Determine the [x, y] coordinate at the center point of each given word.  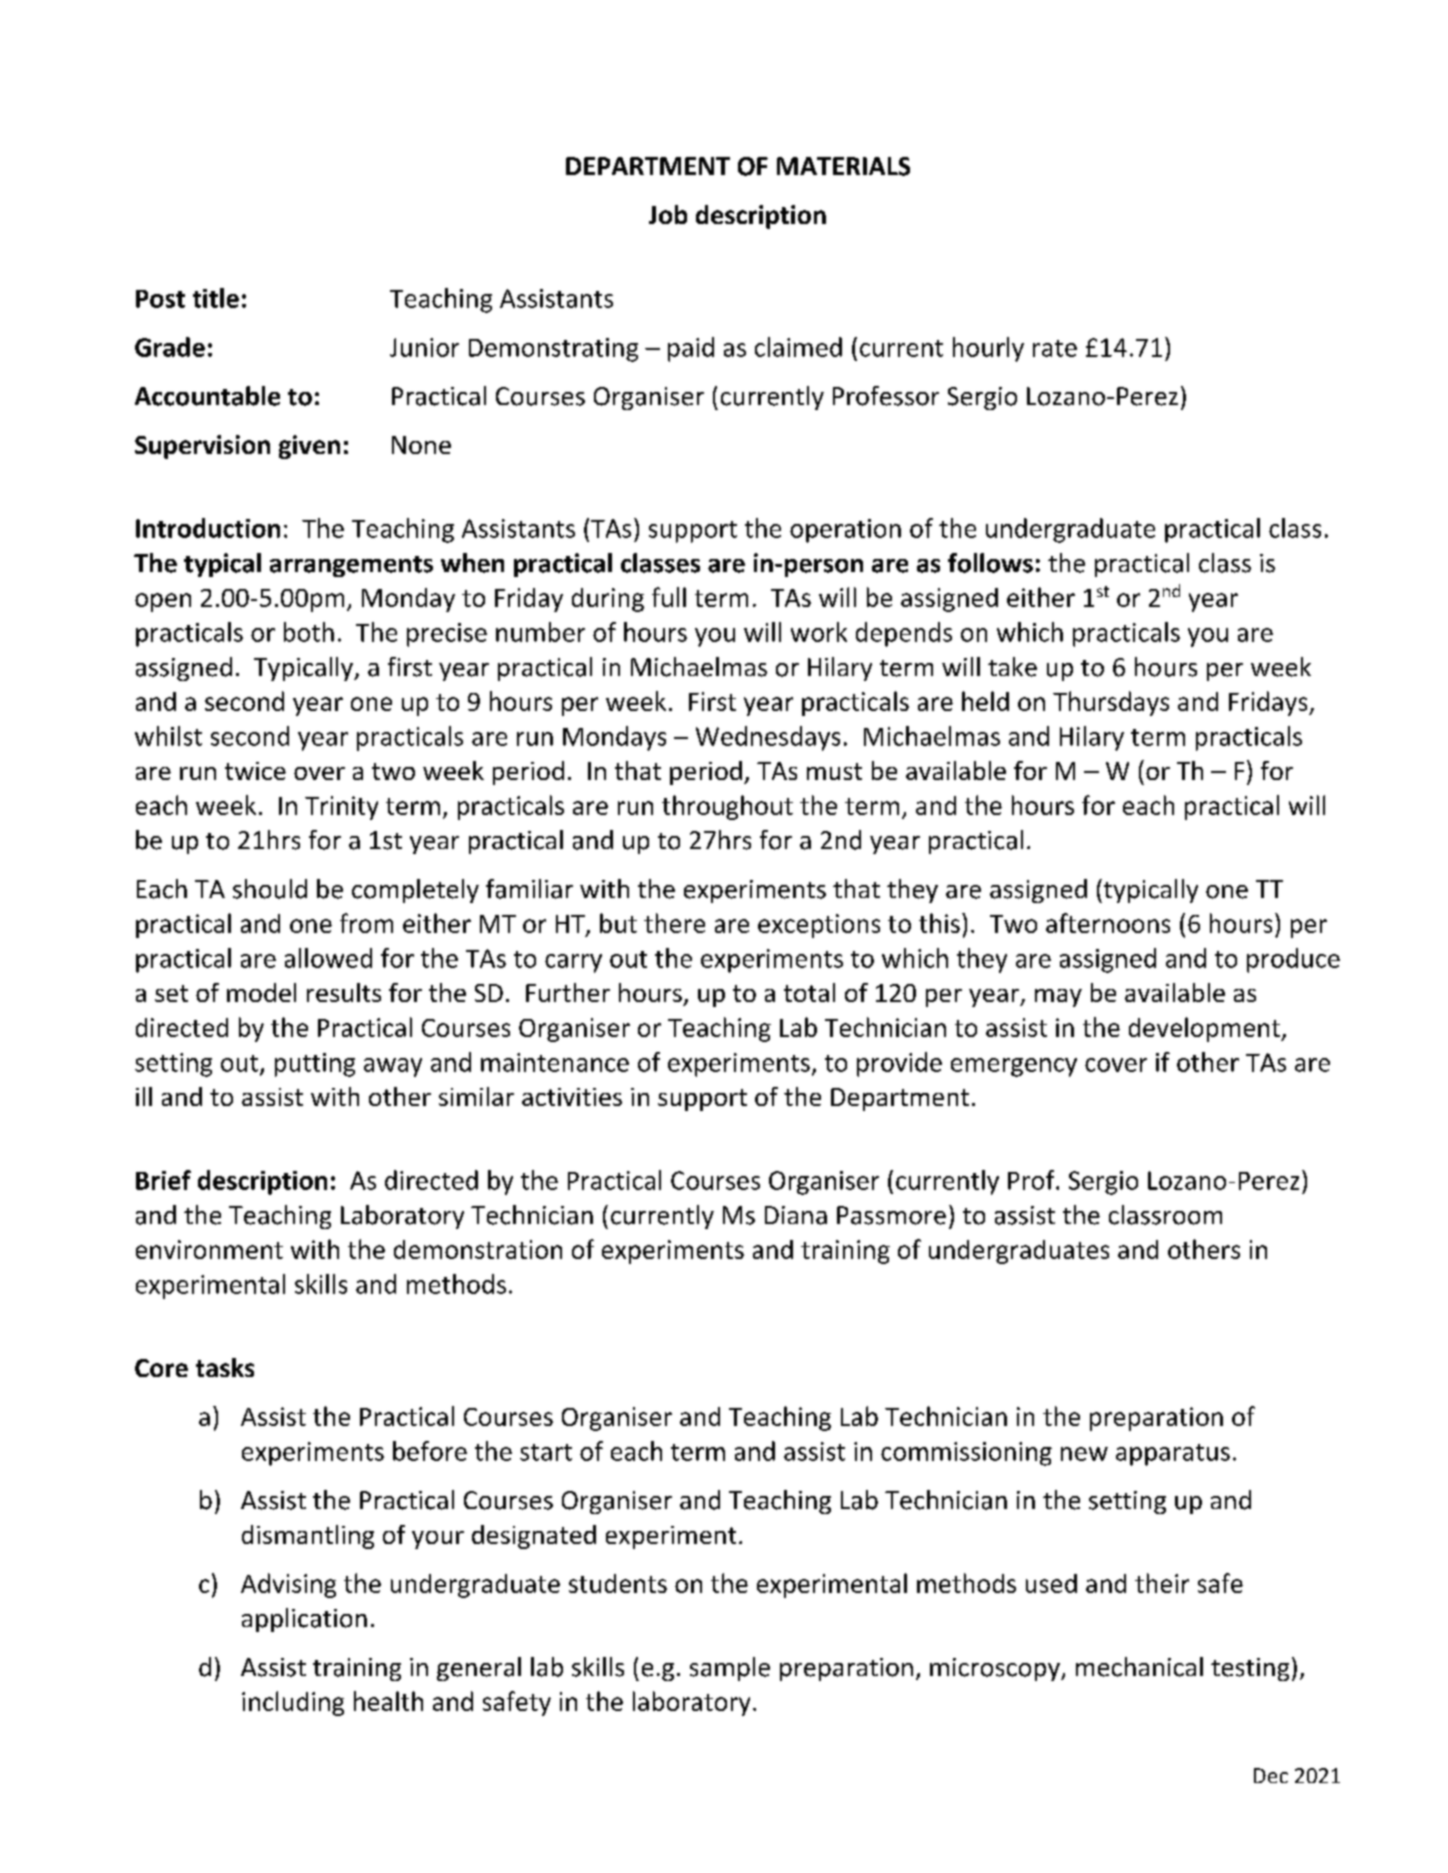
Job [668, 214]
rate [1055, 348]
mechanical [1139, 1667]
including [293, 1703]
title [216, 298]
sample [730, 1669]
